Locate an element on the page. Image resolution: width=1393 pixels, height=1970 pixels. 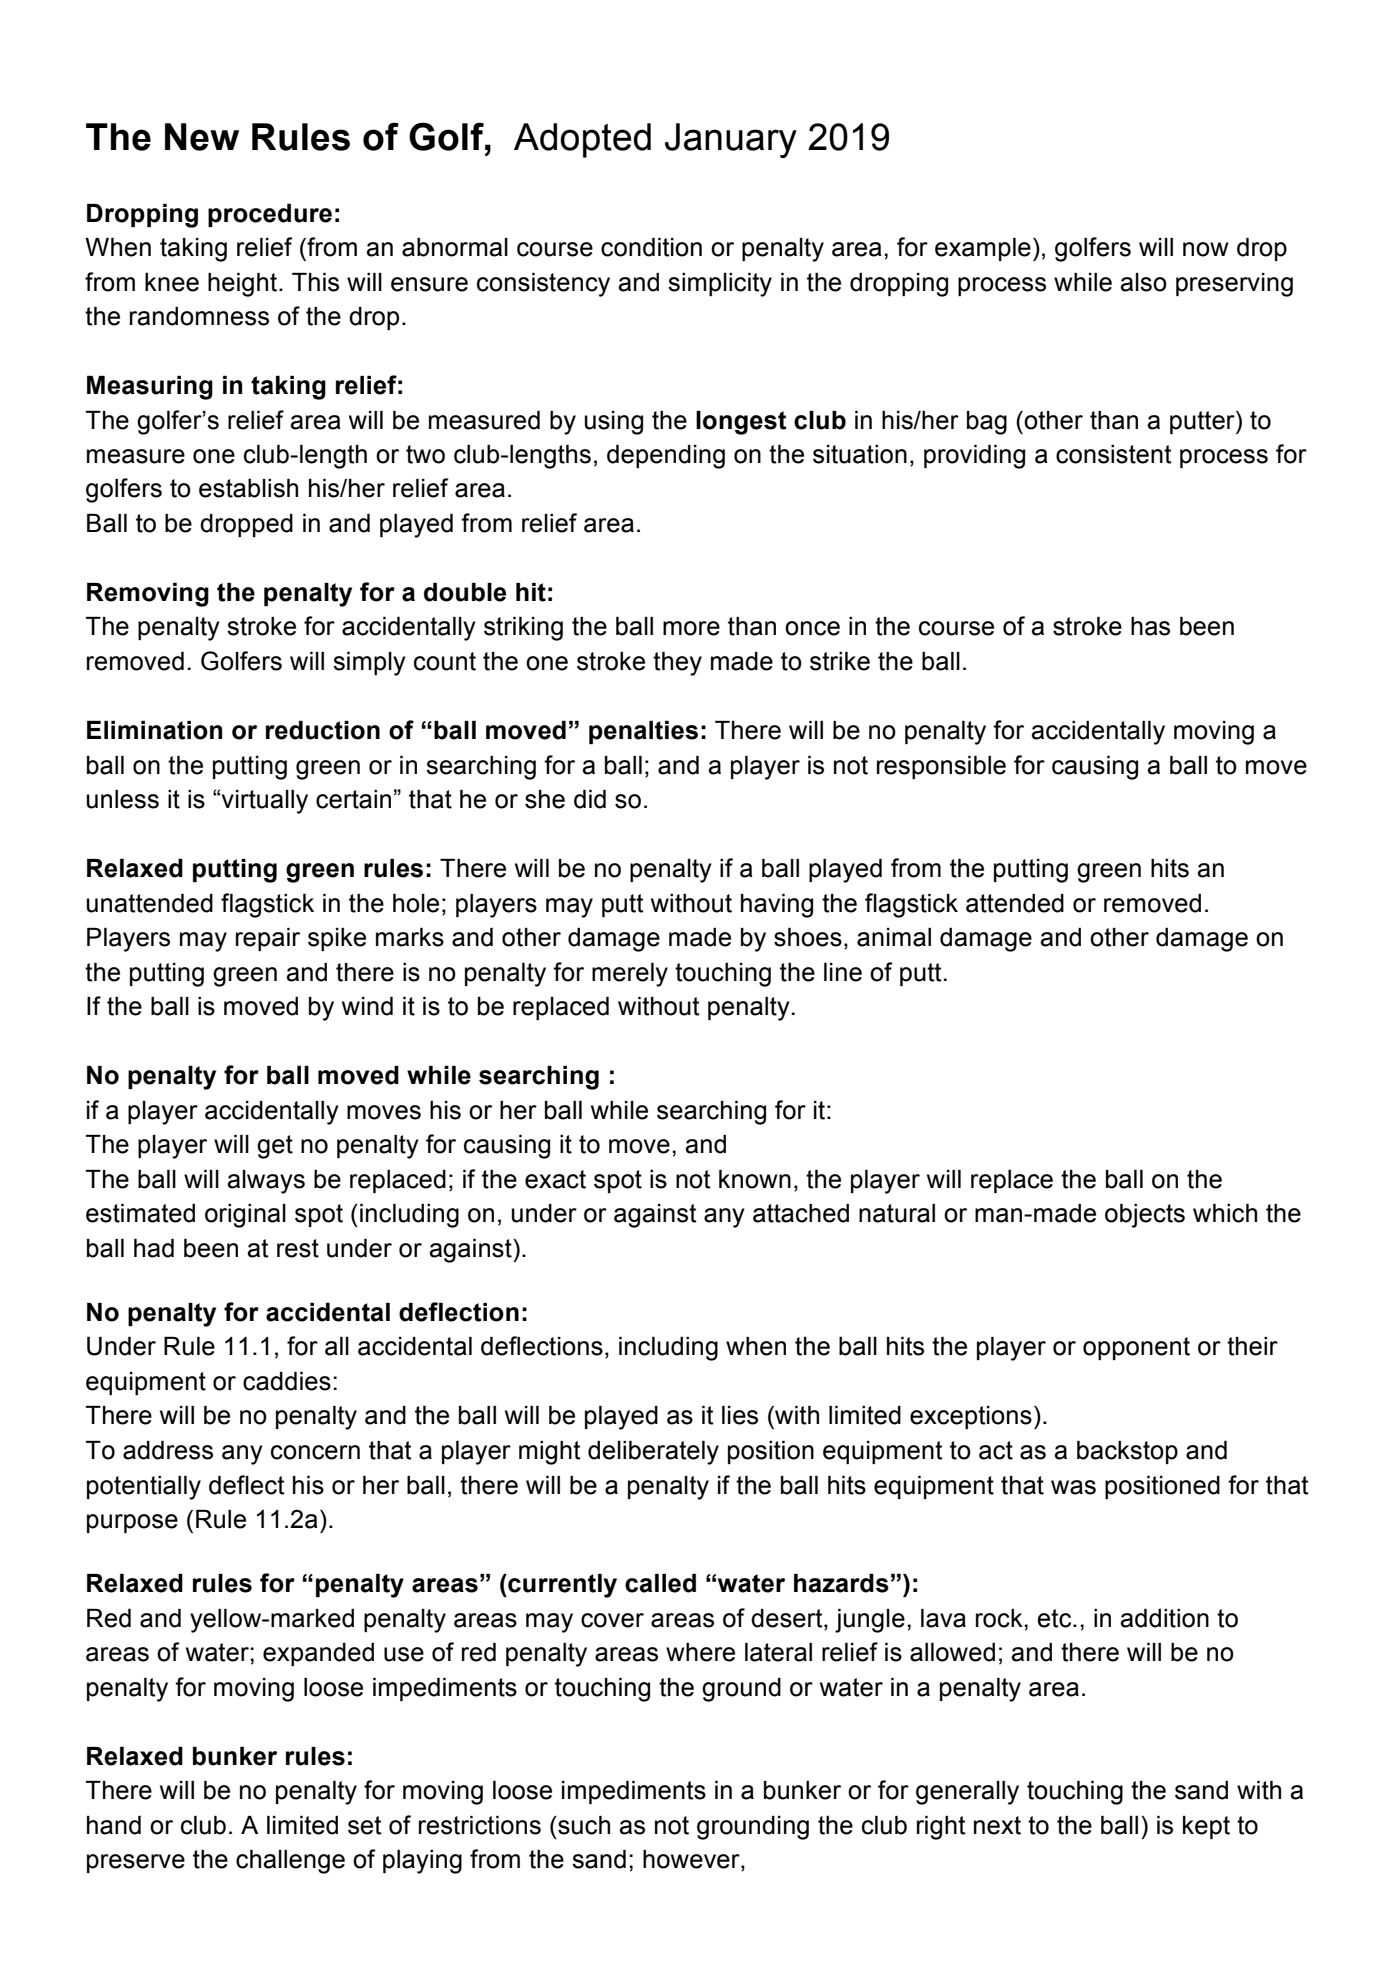
kept is located at coordinates (1206, 1827).
